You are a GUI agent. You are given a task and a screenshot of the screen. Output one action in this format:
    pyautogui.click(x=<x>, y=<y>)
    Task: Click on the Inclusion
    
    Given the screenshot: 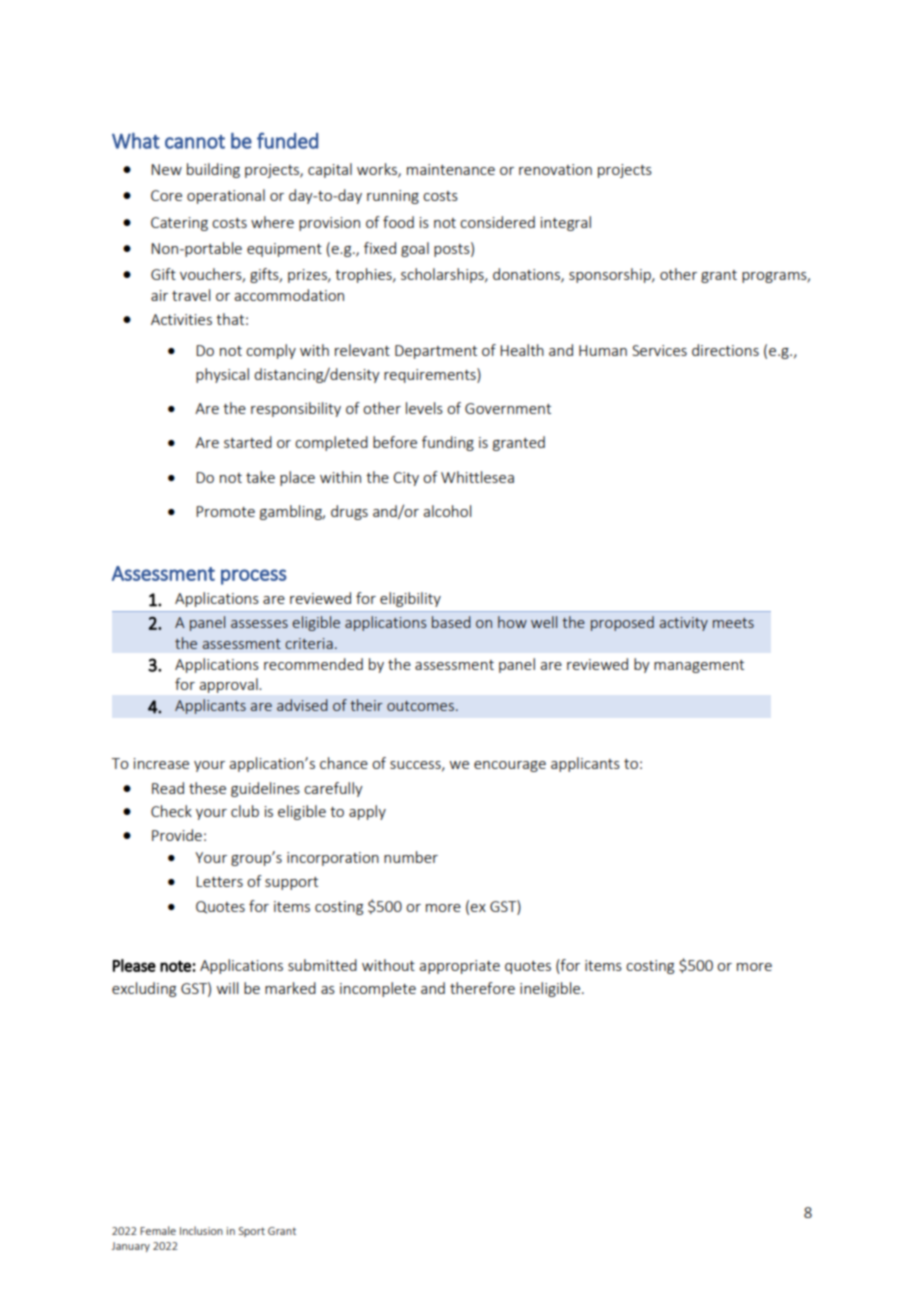 What is the action you would take?
    pyautogui.click(x=201, y=1230)
